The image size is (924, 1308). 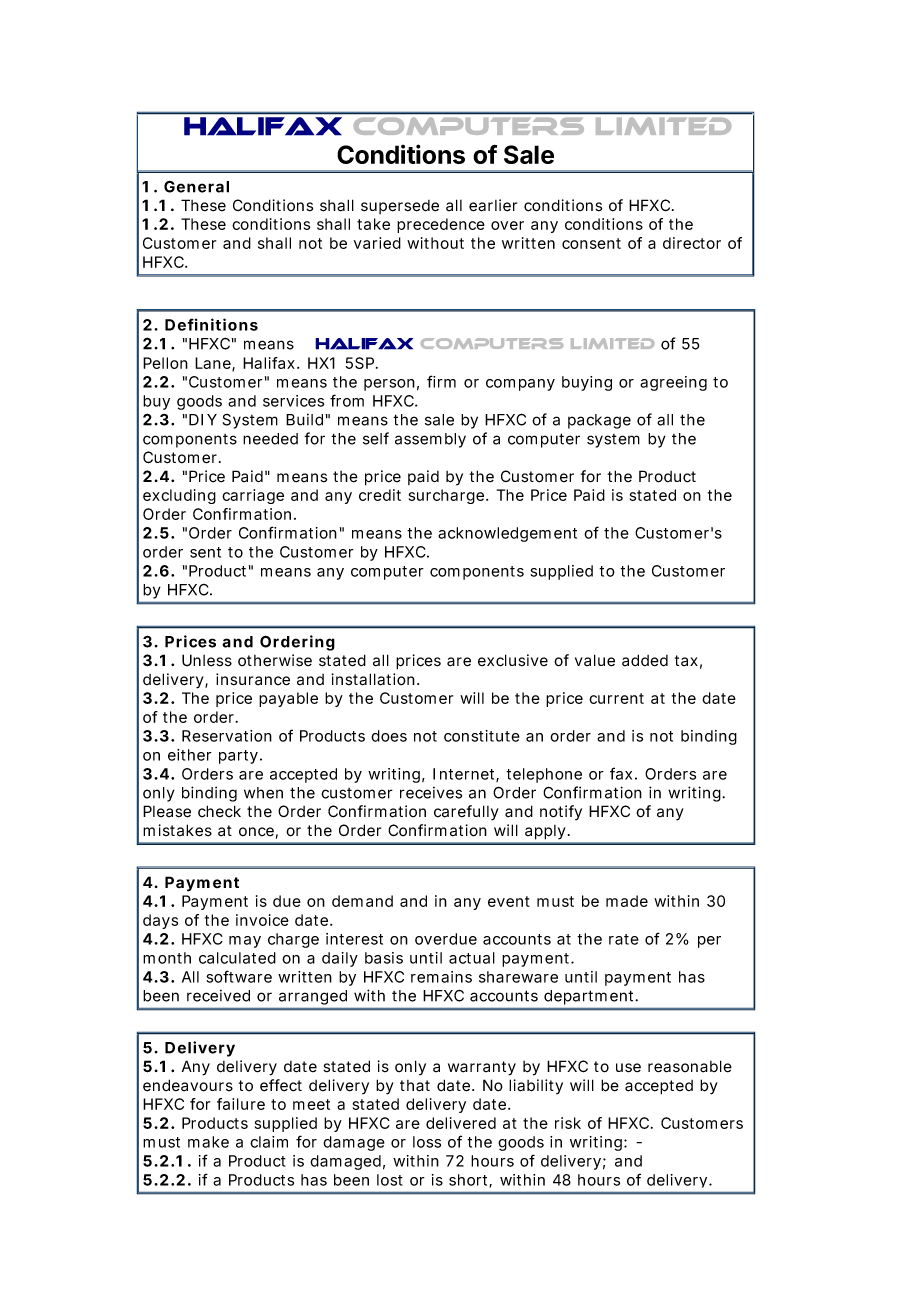 I want to click on may, so click(x=245, y=942).
